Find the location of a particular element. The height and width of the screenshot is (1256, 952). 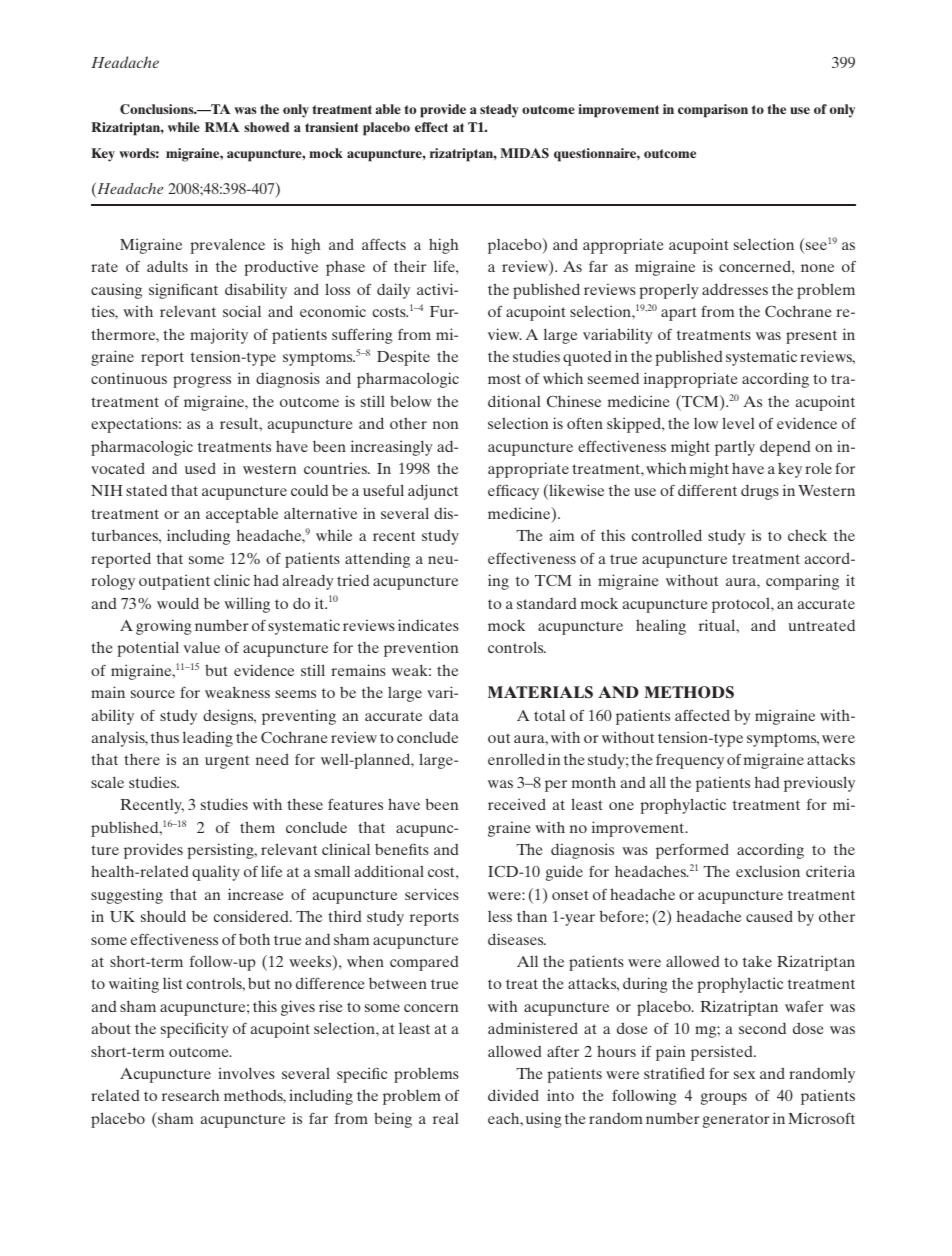

protocol is located at coordinates (742, 605).
